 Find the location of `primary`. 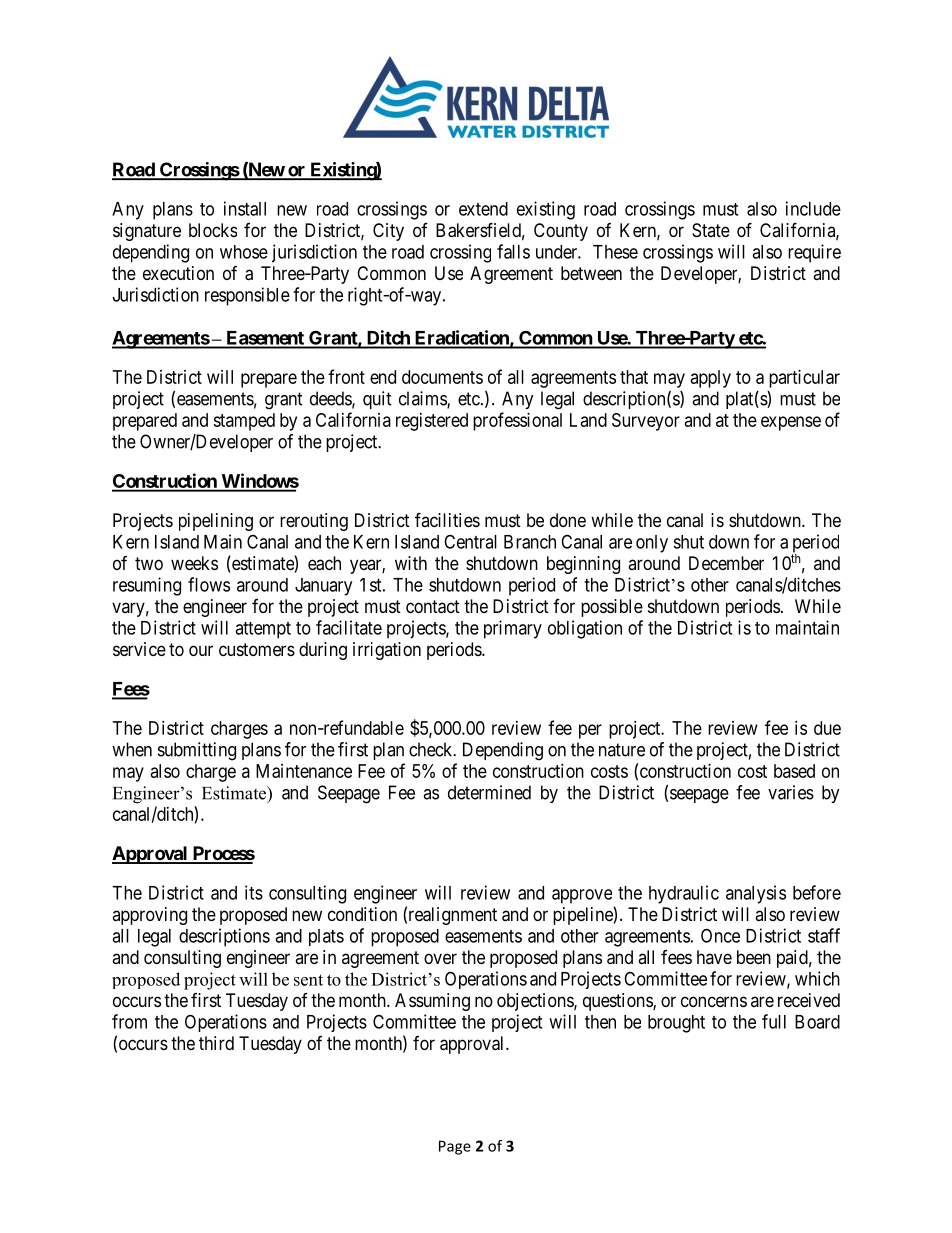

primary is located at coordinates (513, 629).
